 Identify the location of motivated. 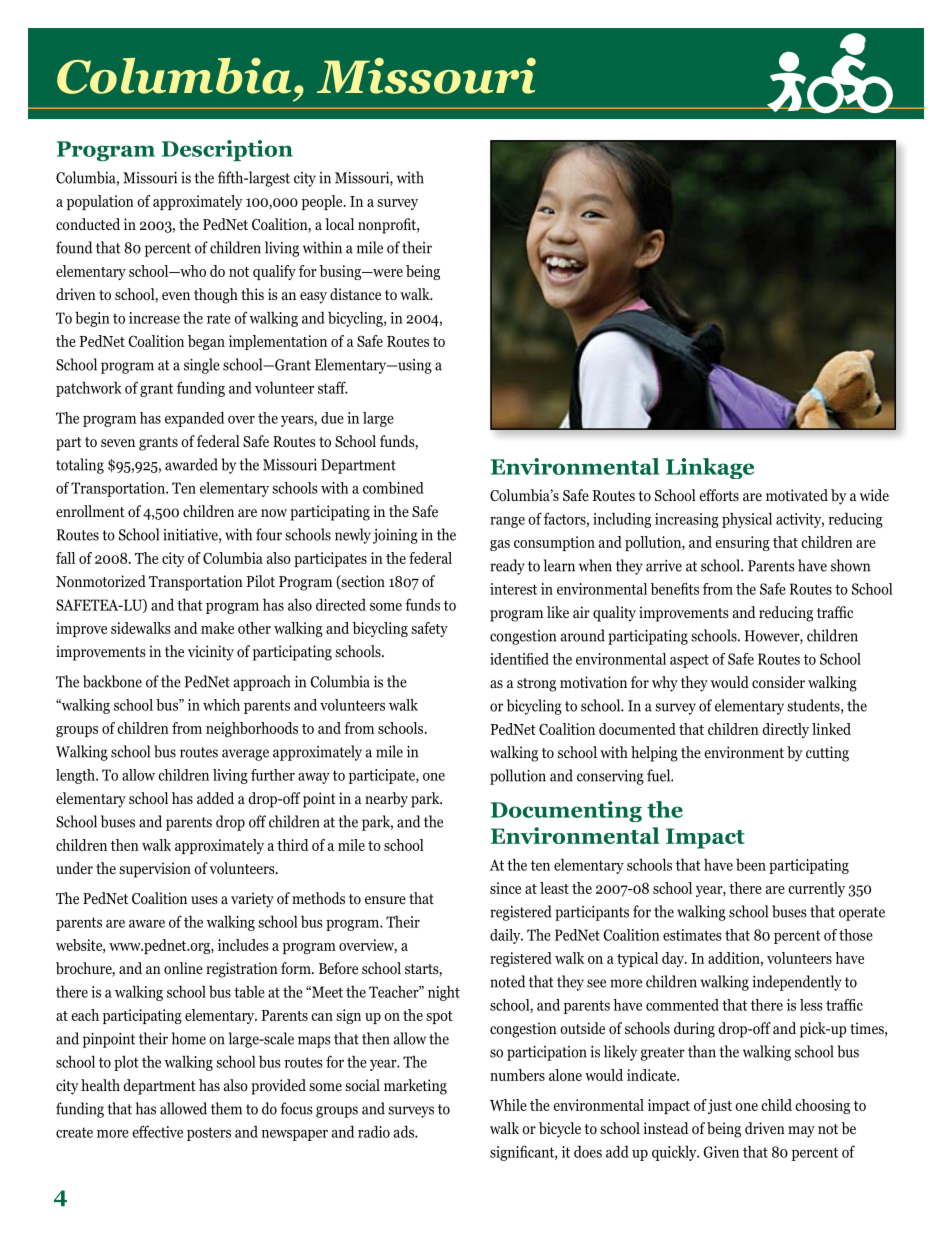
(797, 495).
